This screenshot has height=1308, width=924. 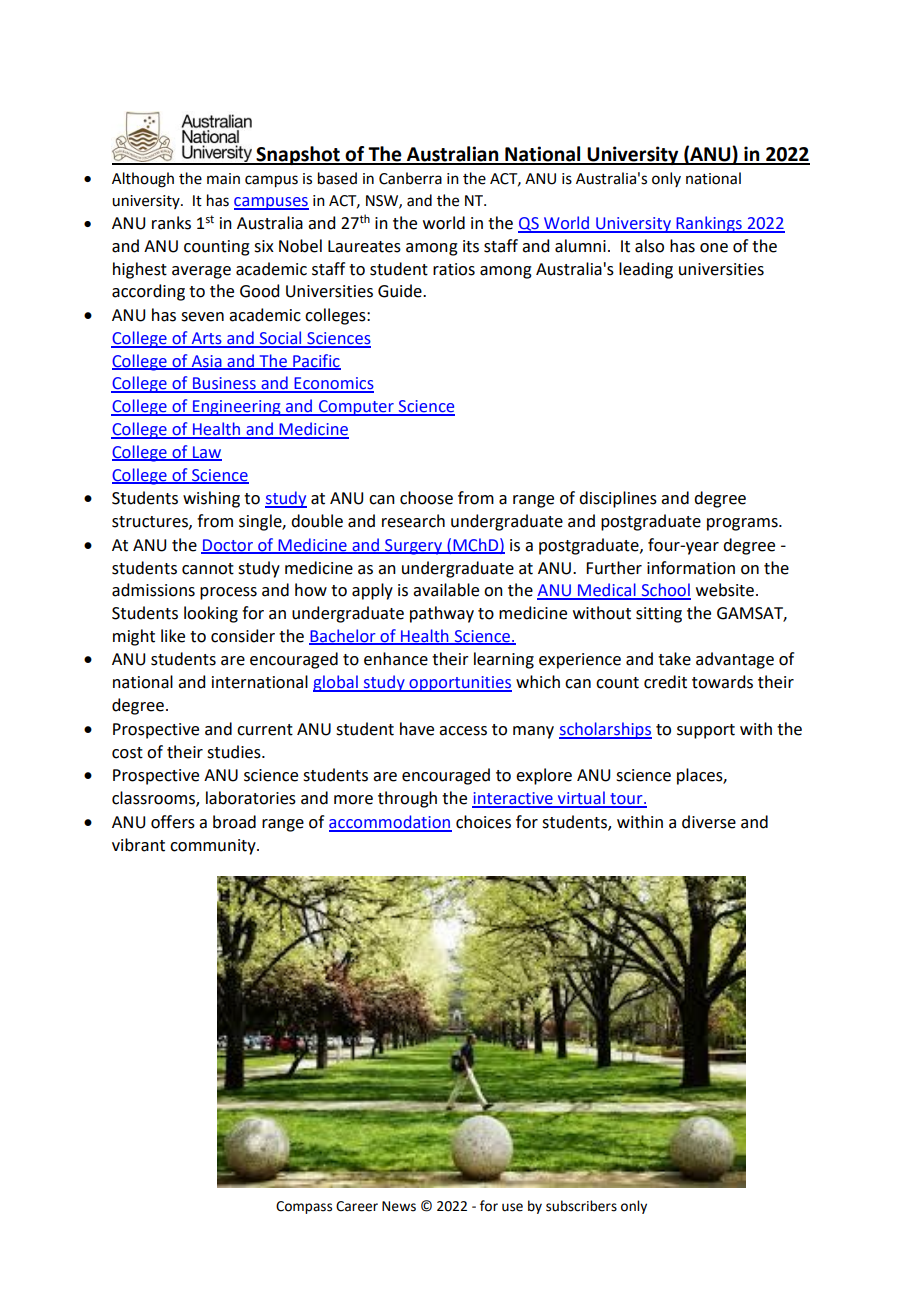 I want to click on Rankings, so click(x=709, y=224).
